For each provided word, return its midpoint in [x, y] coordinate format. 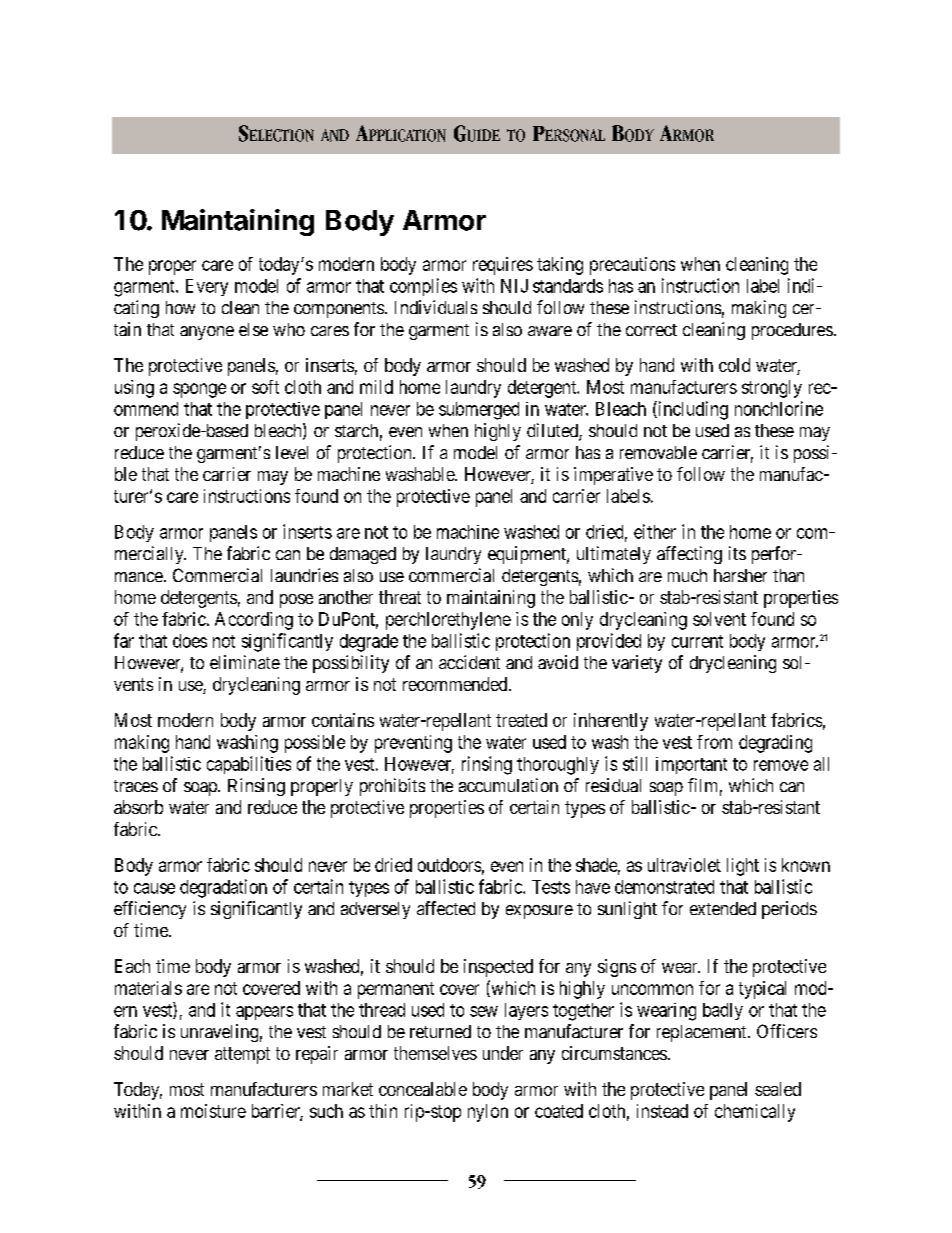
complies [423, 287]
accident [469, 662]
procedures [792, 331]
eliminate [245, 662]
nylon [488, 1113]
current [697, 641]
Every [207, 287]
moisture [213, 1111]
